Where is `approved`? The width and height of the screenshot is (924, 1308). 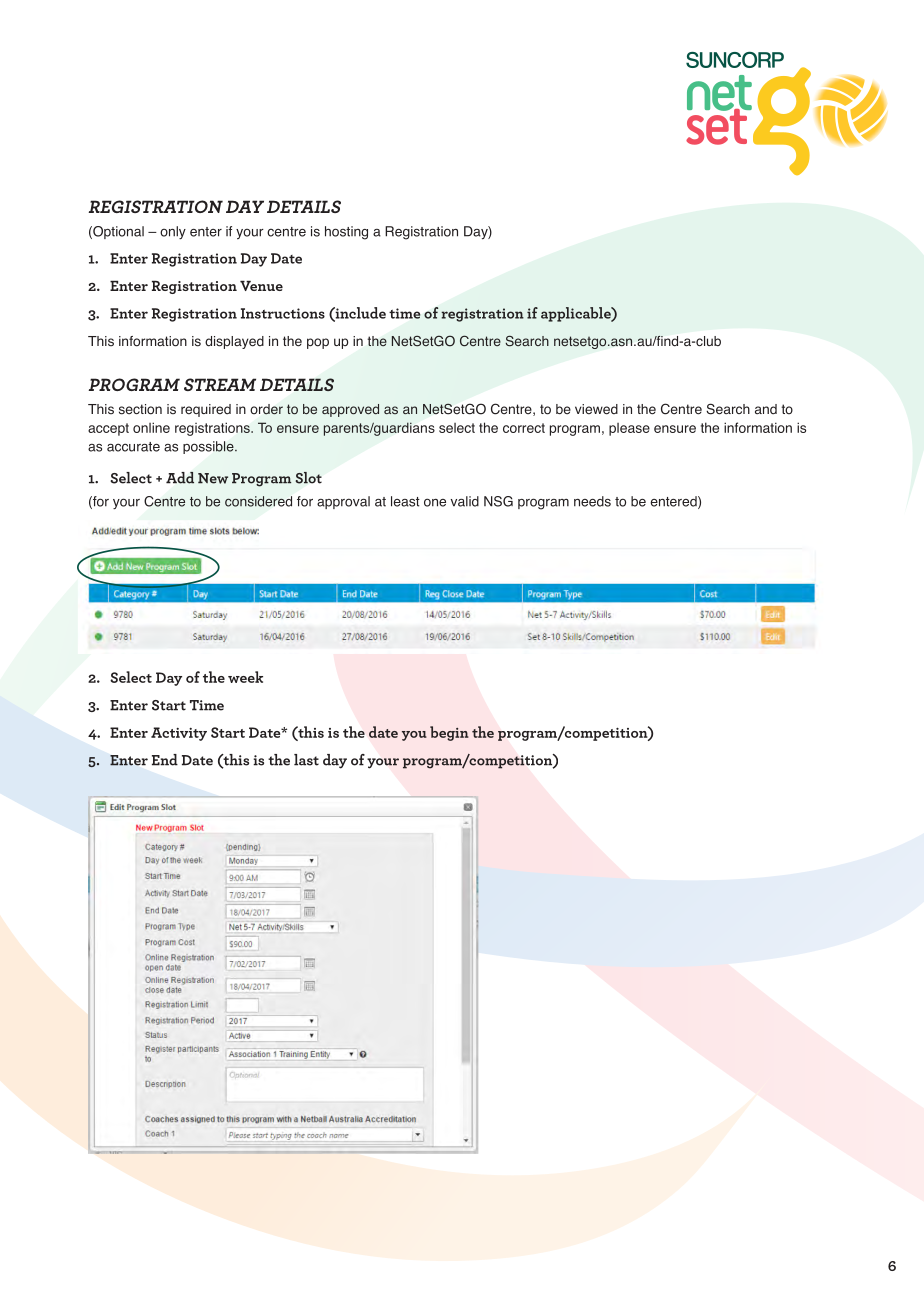
approved is located at coordinates (350, 410).
